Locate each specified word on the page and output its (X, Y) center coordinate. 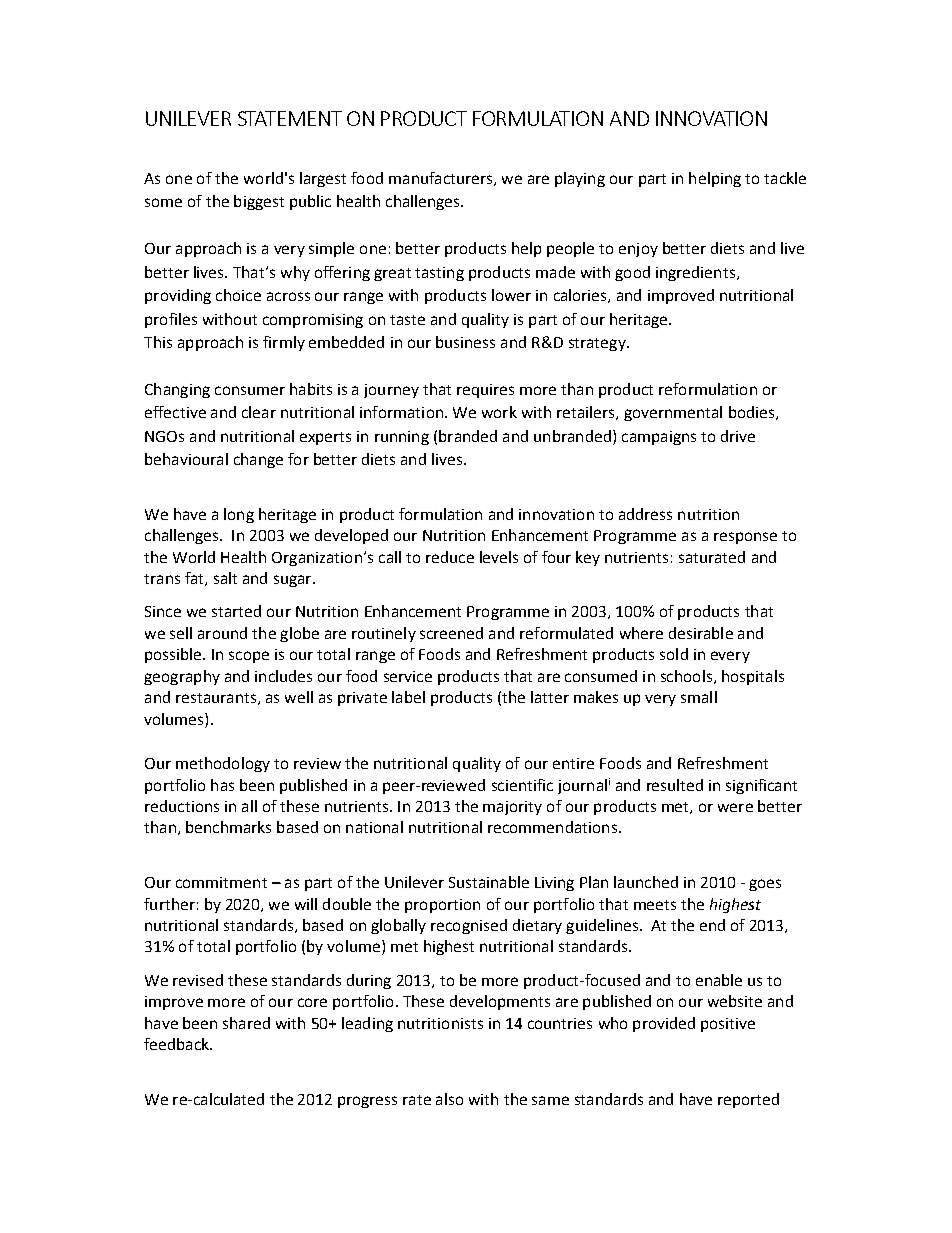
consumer (250, 390)
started (236, 611)
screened (451, 633)
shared (246, 1023)
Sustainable (489, 882)
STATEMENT (290, 118)
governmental (673, 413)
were (735, 807)
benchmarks (228, 827)
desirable (701, 633)
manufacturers (442, 179)
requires (485, 391)
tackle (785, 178)
